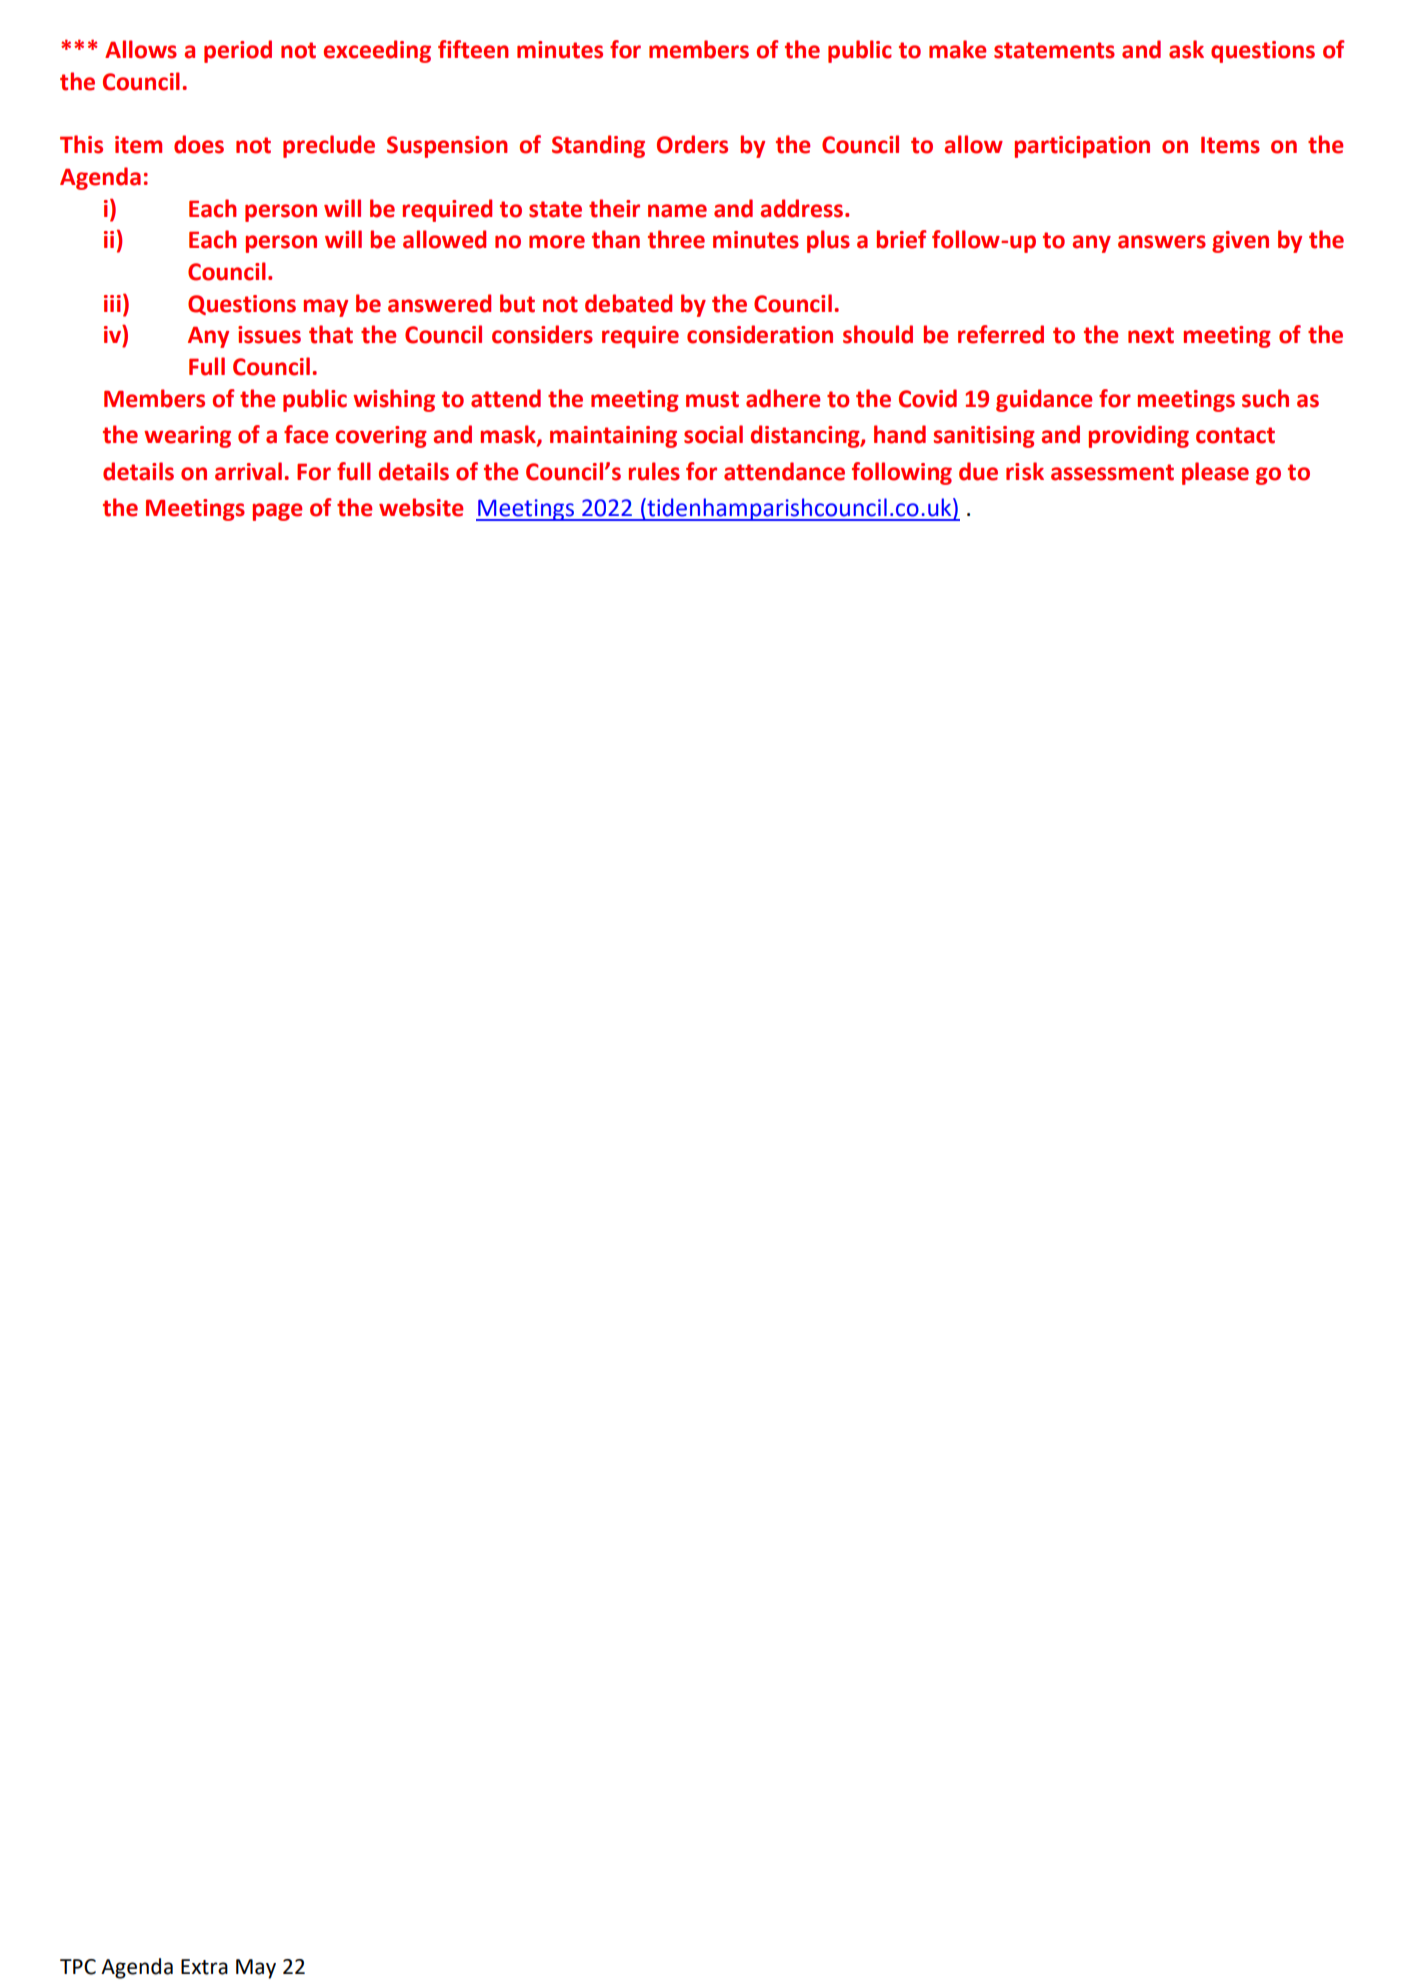 The height and width of the screenshot is (1987, 1405). What do you see at coordinates (654, 471) in the screenshot?
I see `rules` at bounding box center [654, 471].
